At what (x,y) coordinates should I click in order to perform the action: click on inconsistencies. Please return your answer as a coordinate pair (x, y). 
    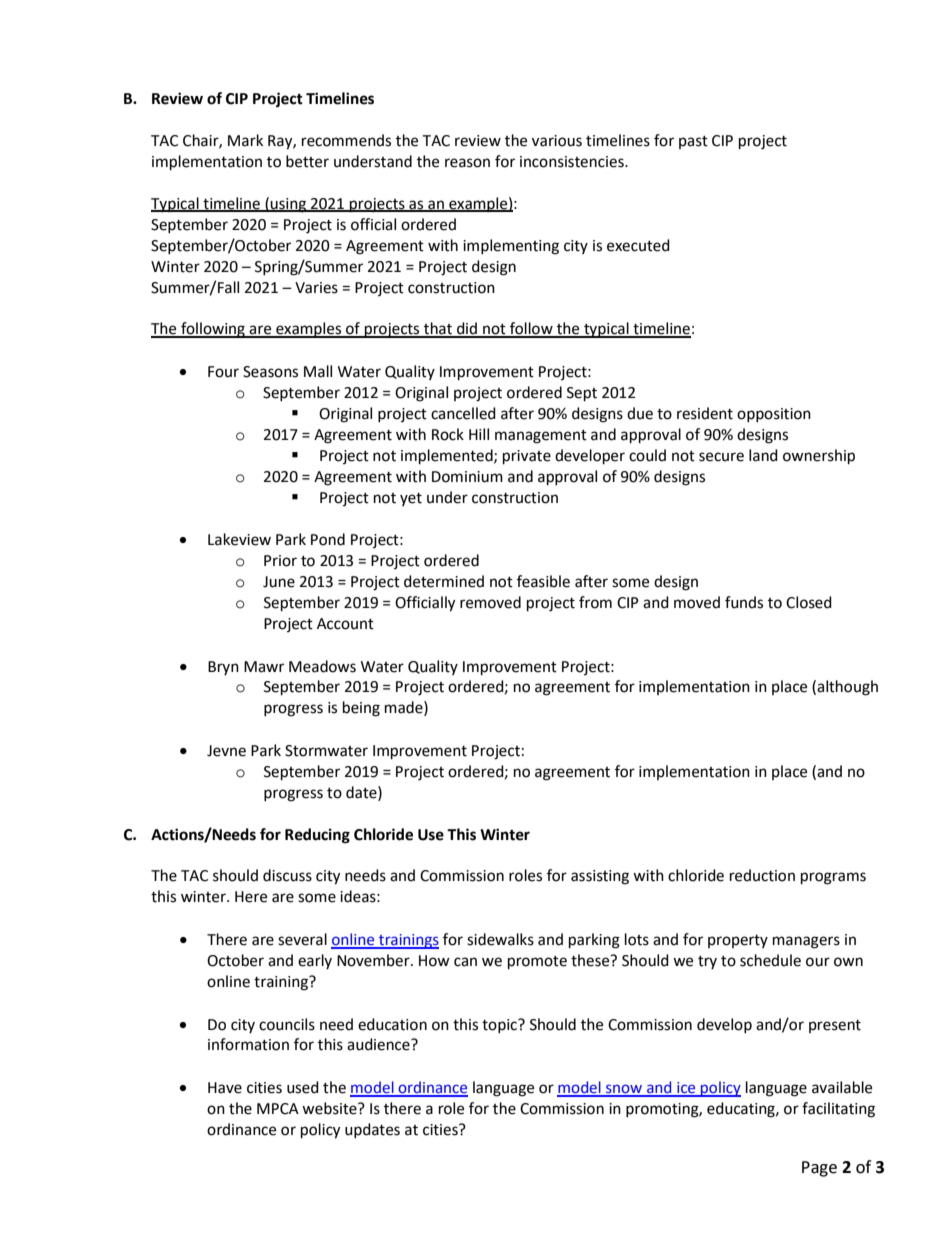
    Looking at the image, I should click on (573, 162).
